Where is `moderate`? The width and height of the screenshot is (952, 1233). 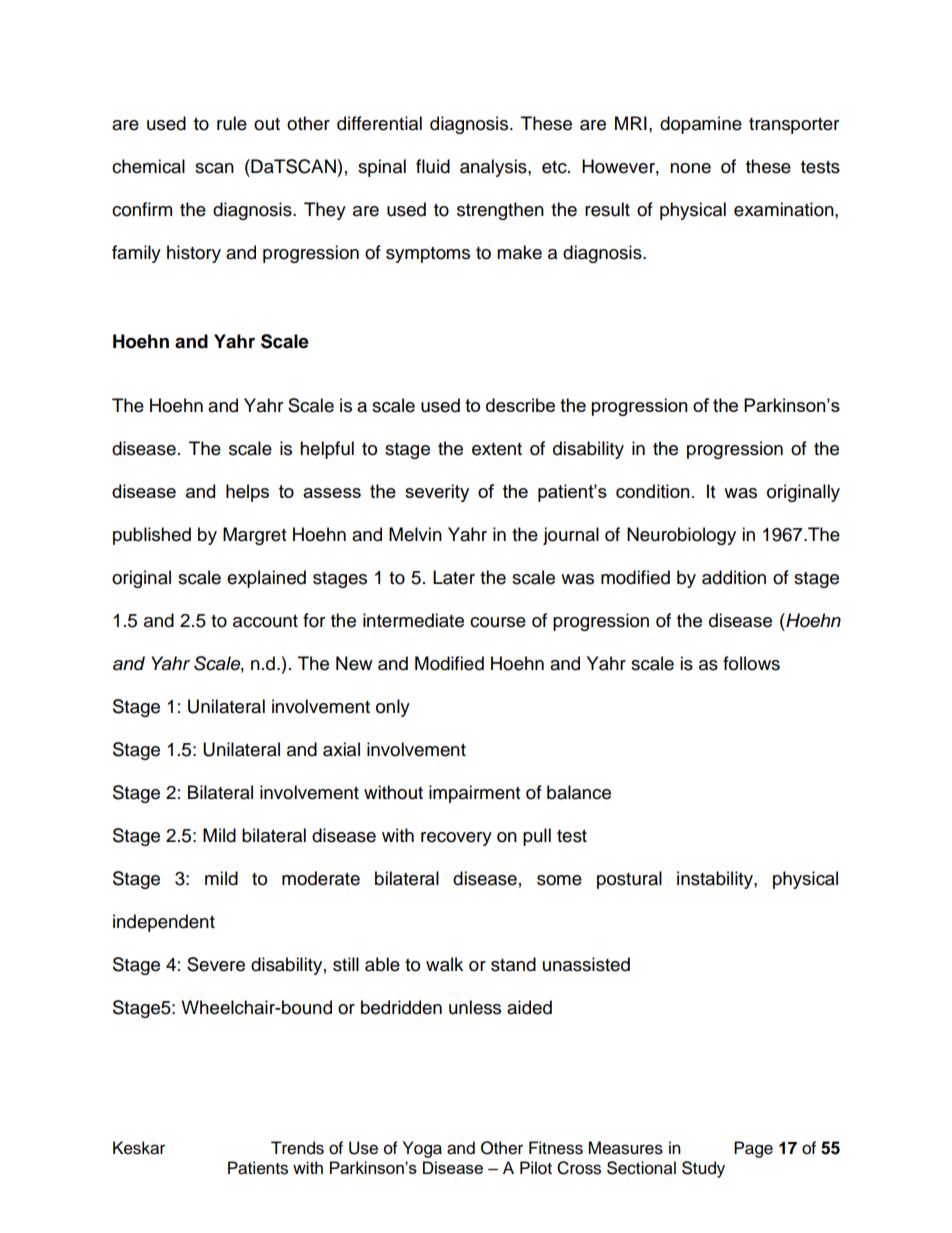 moderate is located at coordinates (321, 878).
